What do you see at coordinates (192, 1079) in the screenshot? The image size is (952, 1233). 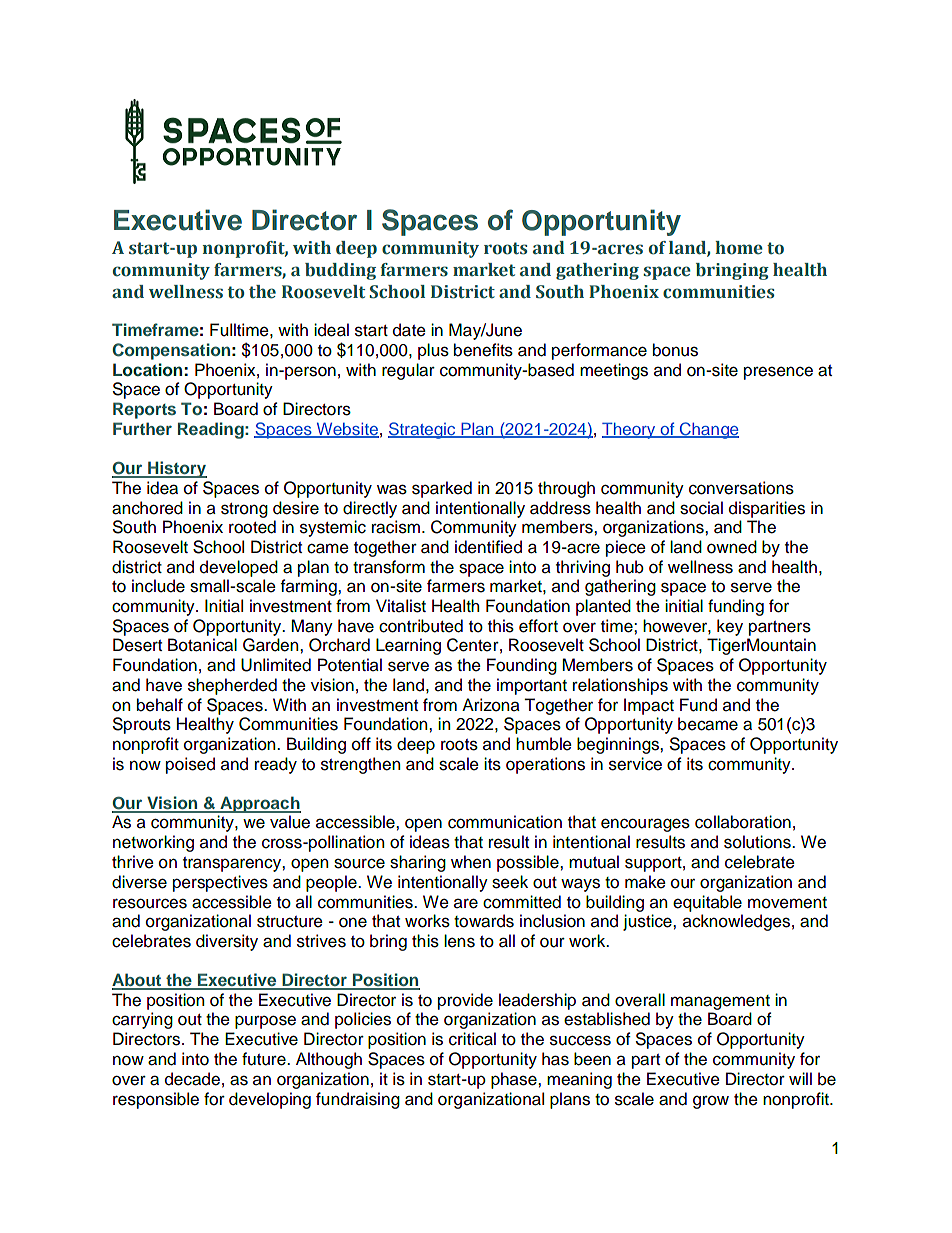 I see `decade` at bounding box center [192, 1079].
